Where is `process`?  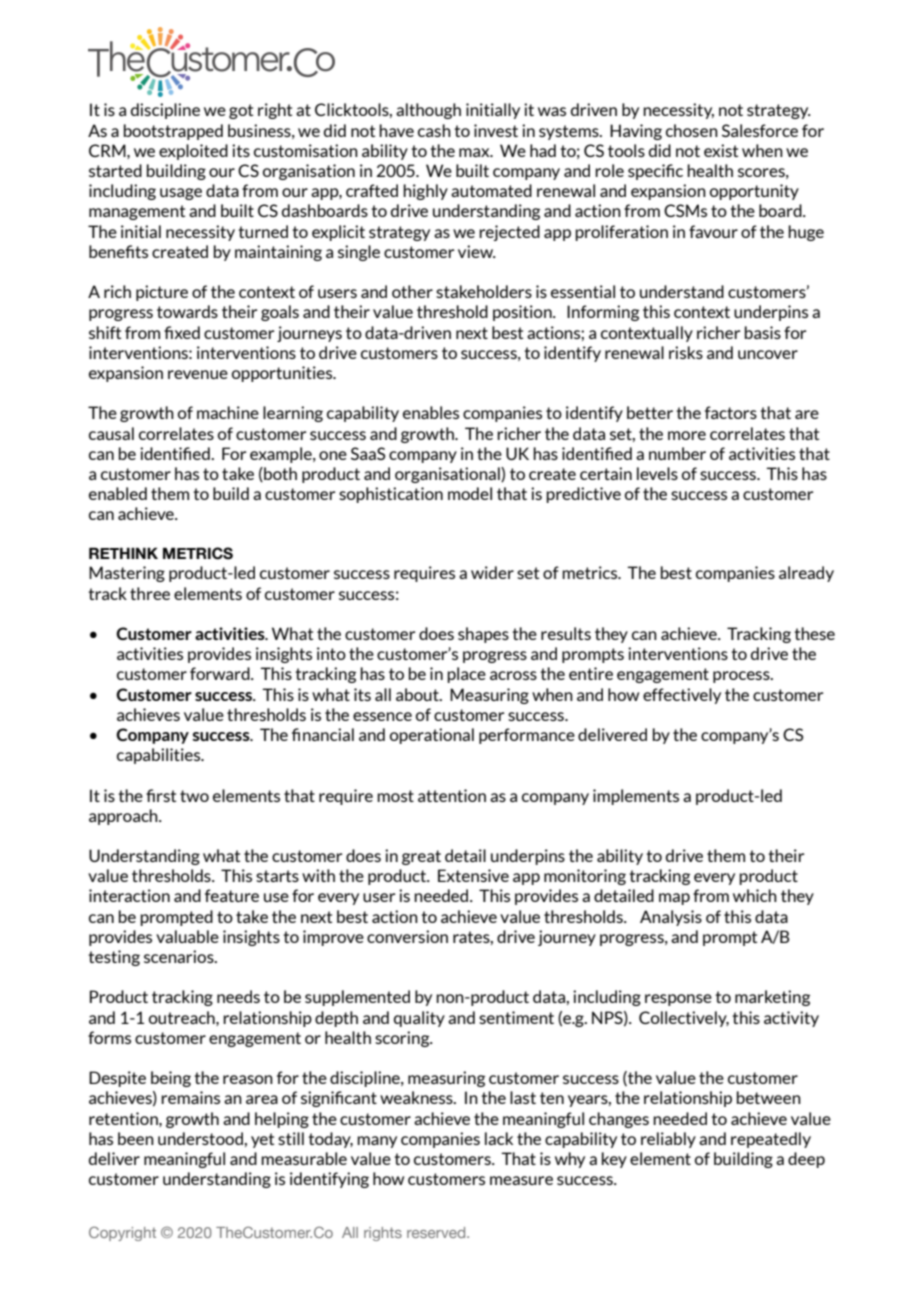 process is located at coordinates (742, 677).
